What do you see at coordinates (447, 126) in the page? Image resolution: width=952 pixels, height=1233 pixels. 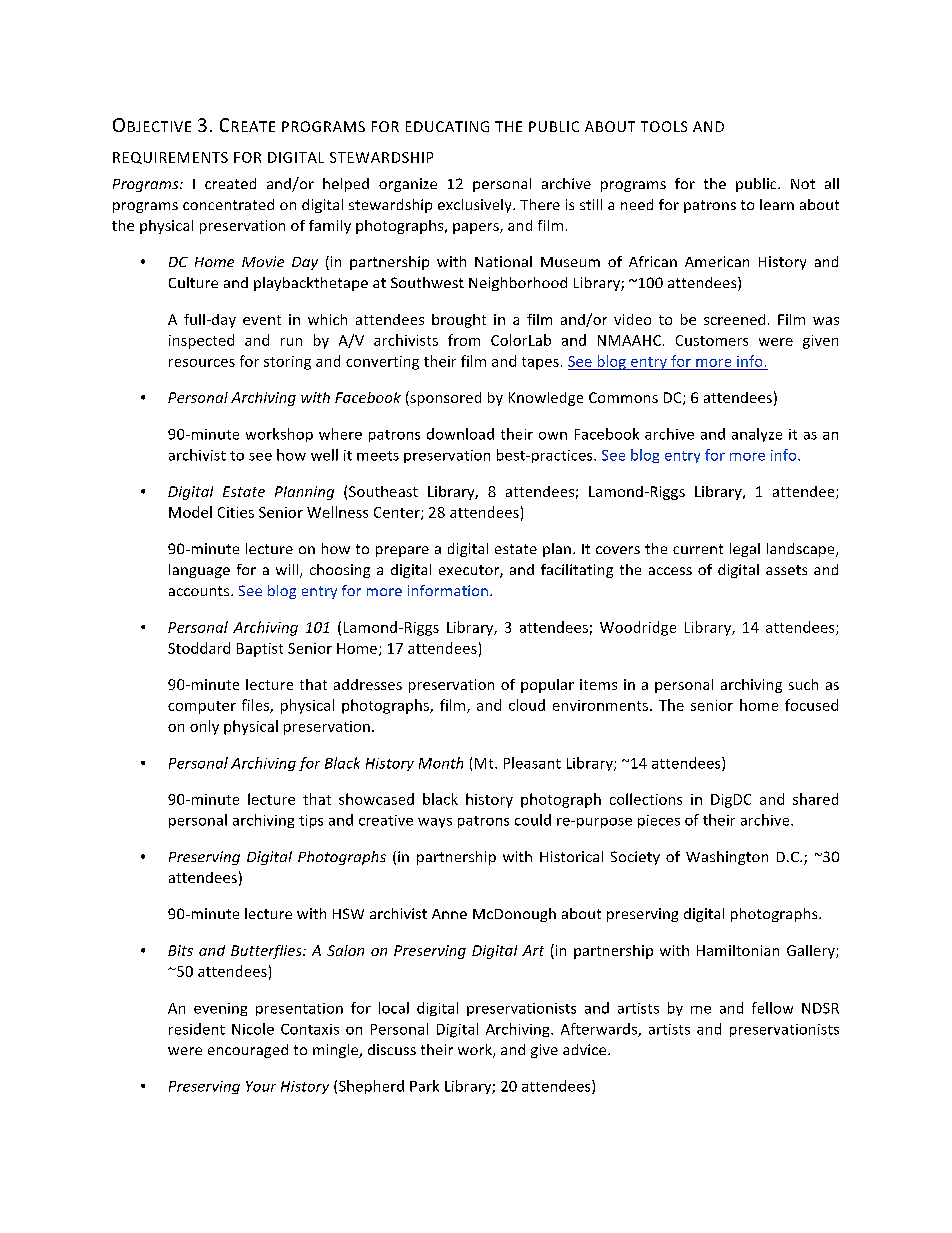 I see `EDUCATING` at bounding box center [447, 126].
